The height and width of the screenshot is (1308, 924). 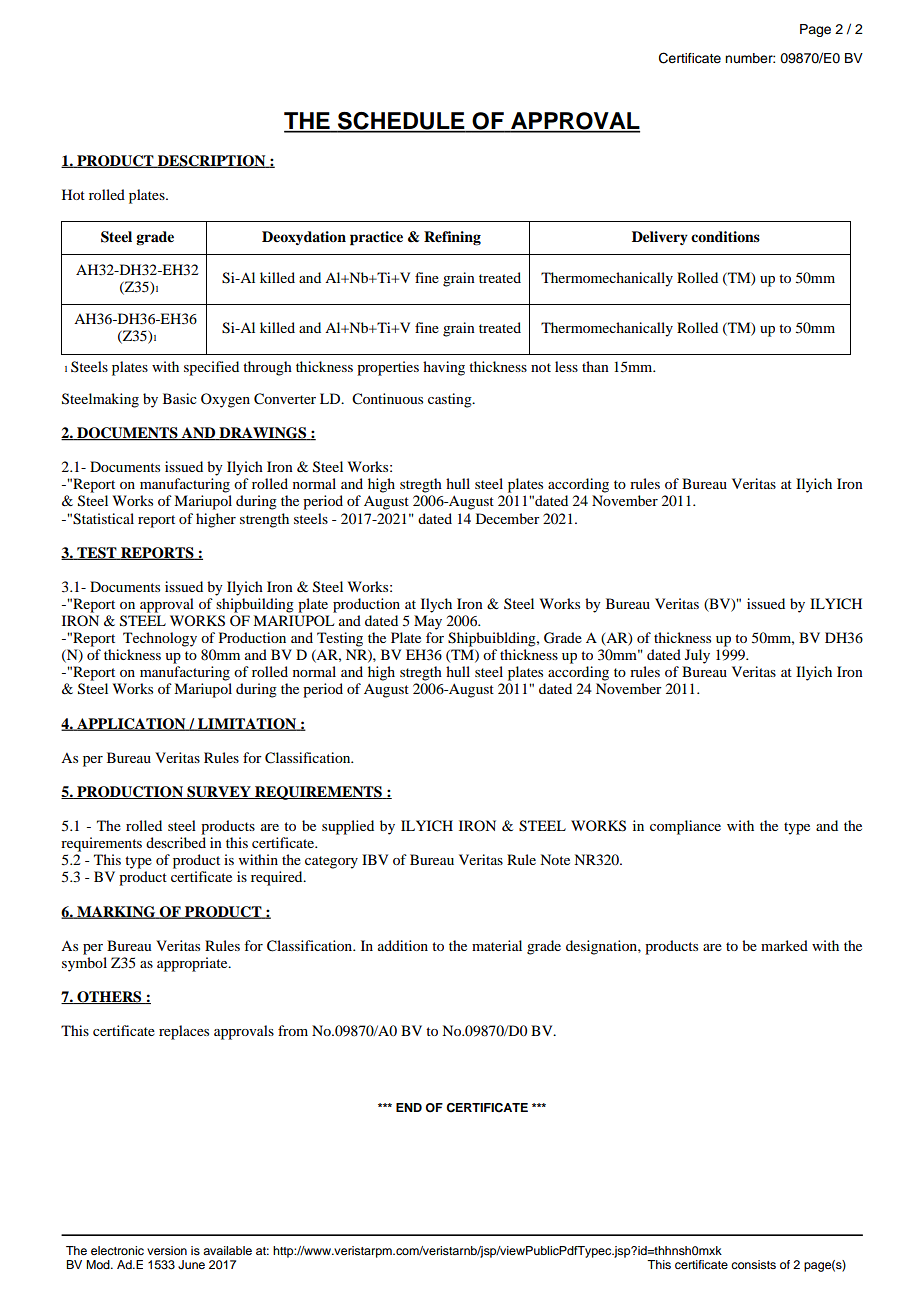 What do you see at coordinates (428, 622) in the screenshot?
I see `May` at bounding box center [428, 622].
